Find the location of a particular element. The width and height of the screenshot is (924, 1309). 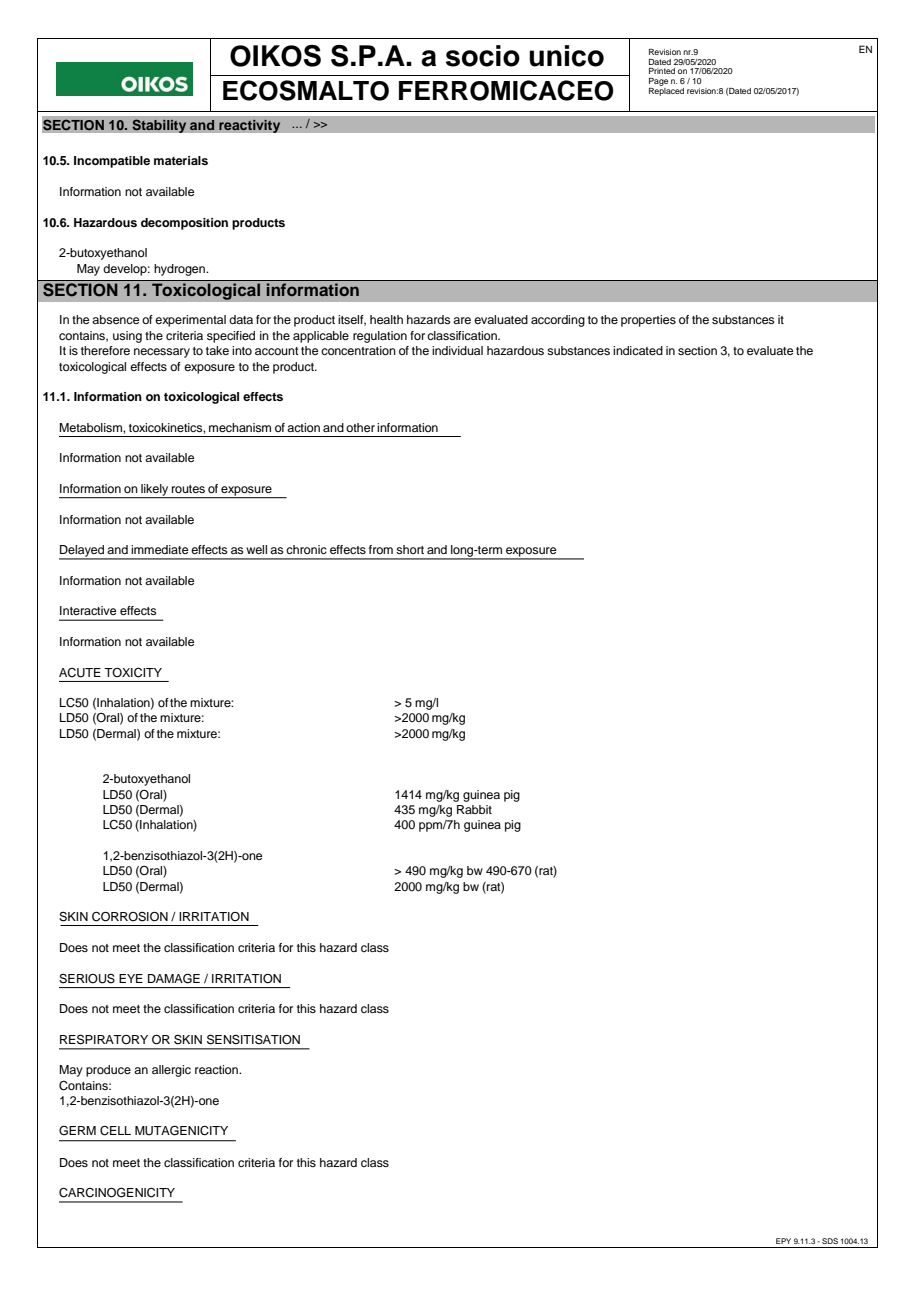

CORROSION is located at coordinates (130, 917).
